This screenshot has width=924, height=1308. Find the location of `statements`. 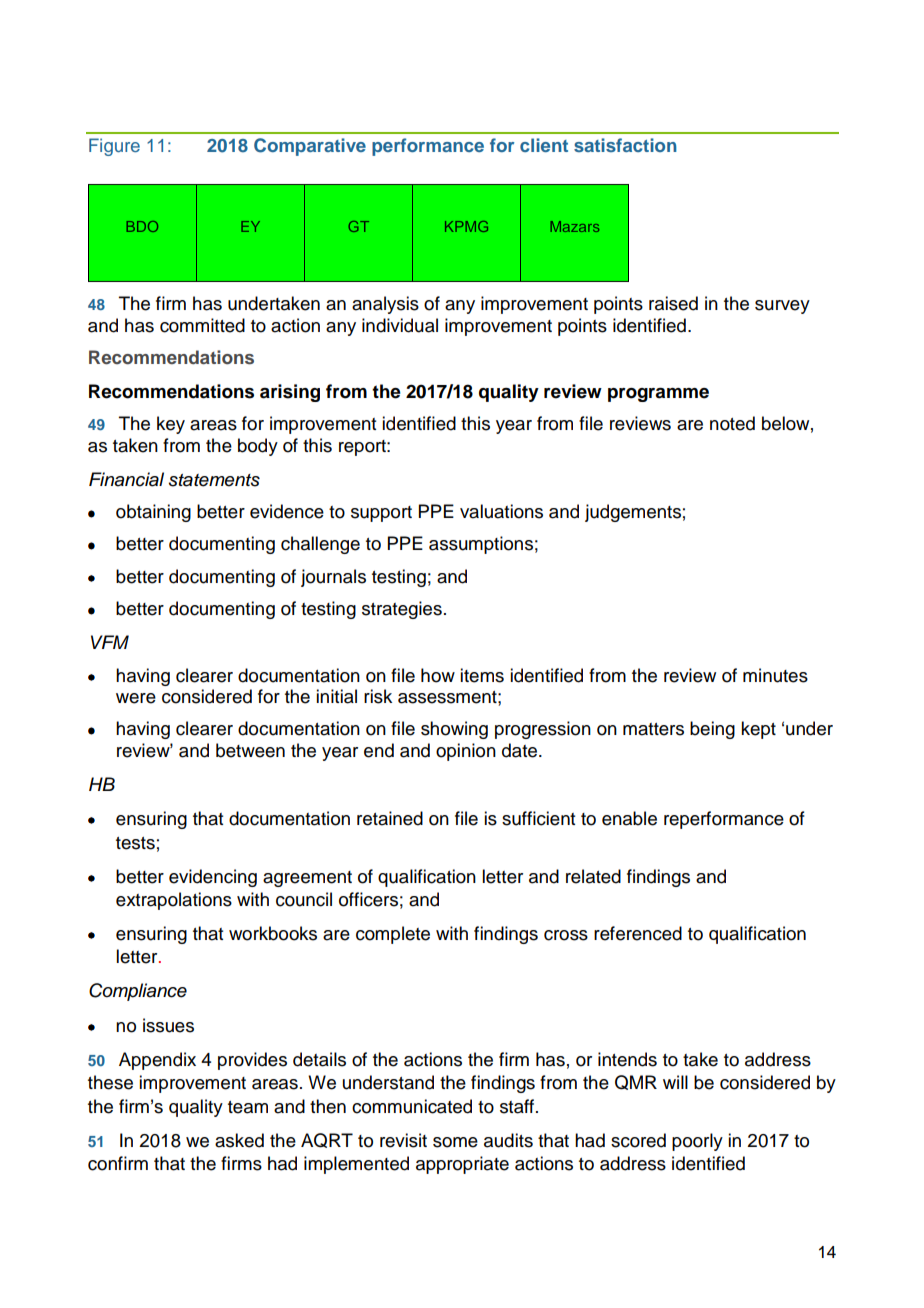

statements is located at coordinates (214, 480).
